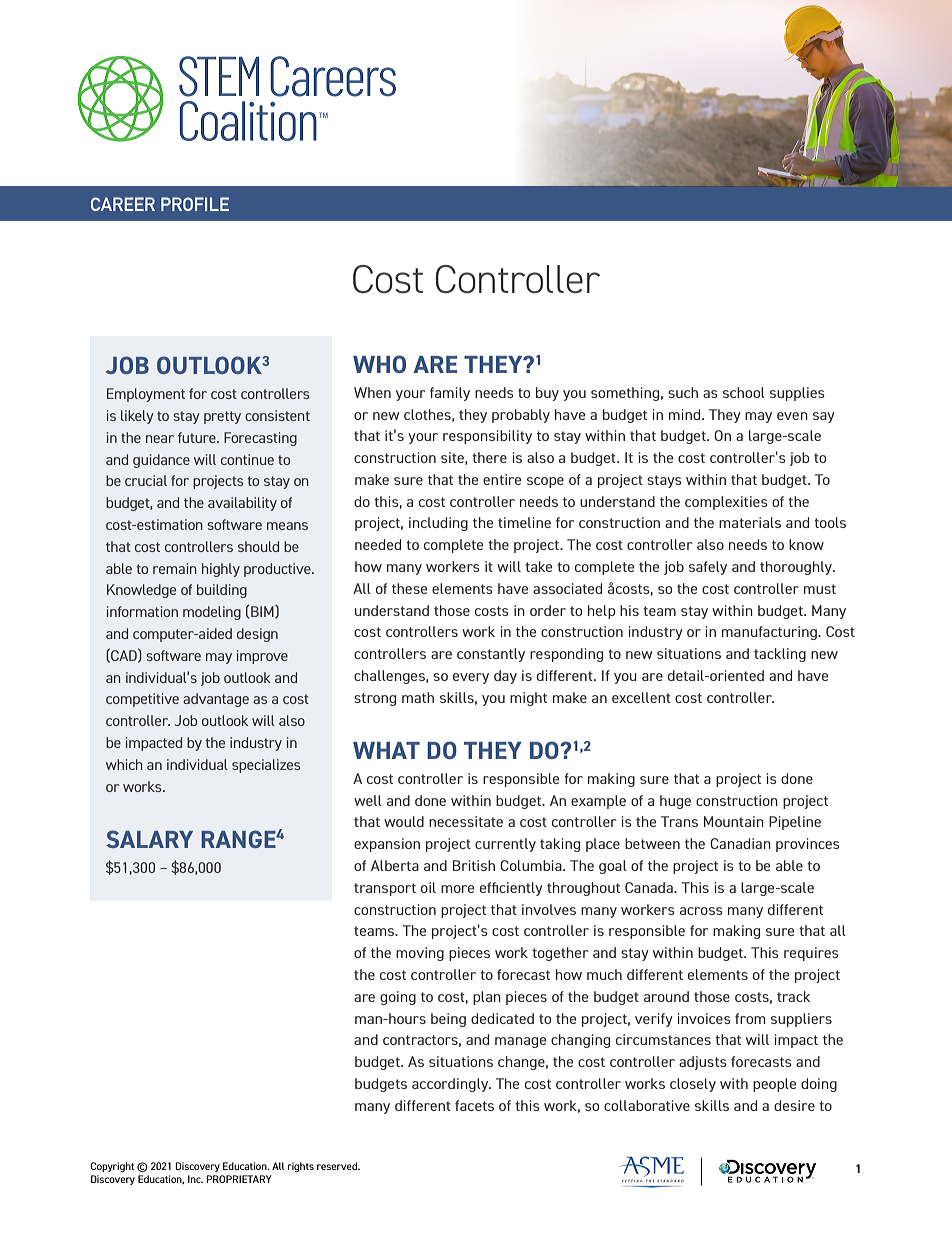 The width and height of the page is (952, 1233). What do you see at coordinates (734, 821) in the page?
I see `Mountain` at bounding box center [734, 821].
